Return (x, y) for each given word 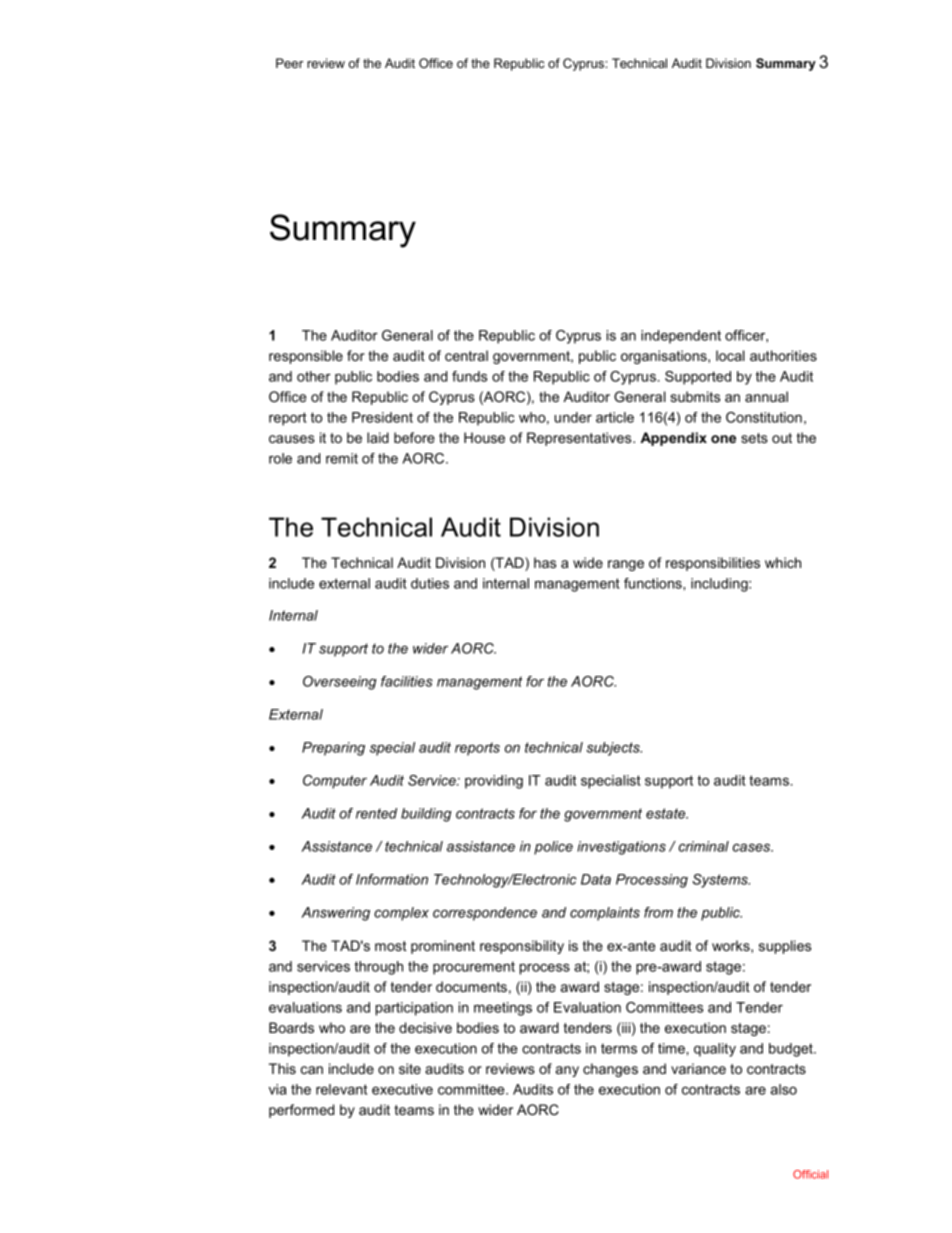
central (466, 355)
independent (681, 337)
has (545, 562)
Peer (289, 63)
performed (301, 1111)
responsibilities (713, 564)
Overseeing (340, 683)
